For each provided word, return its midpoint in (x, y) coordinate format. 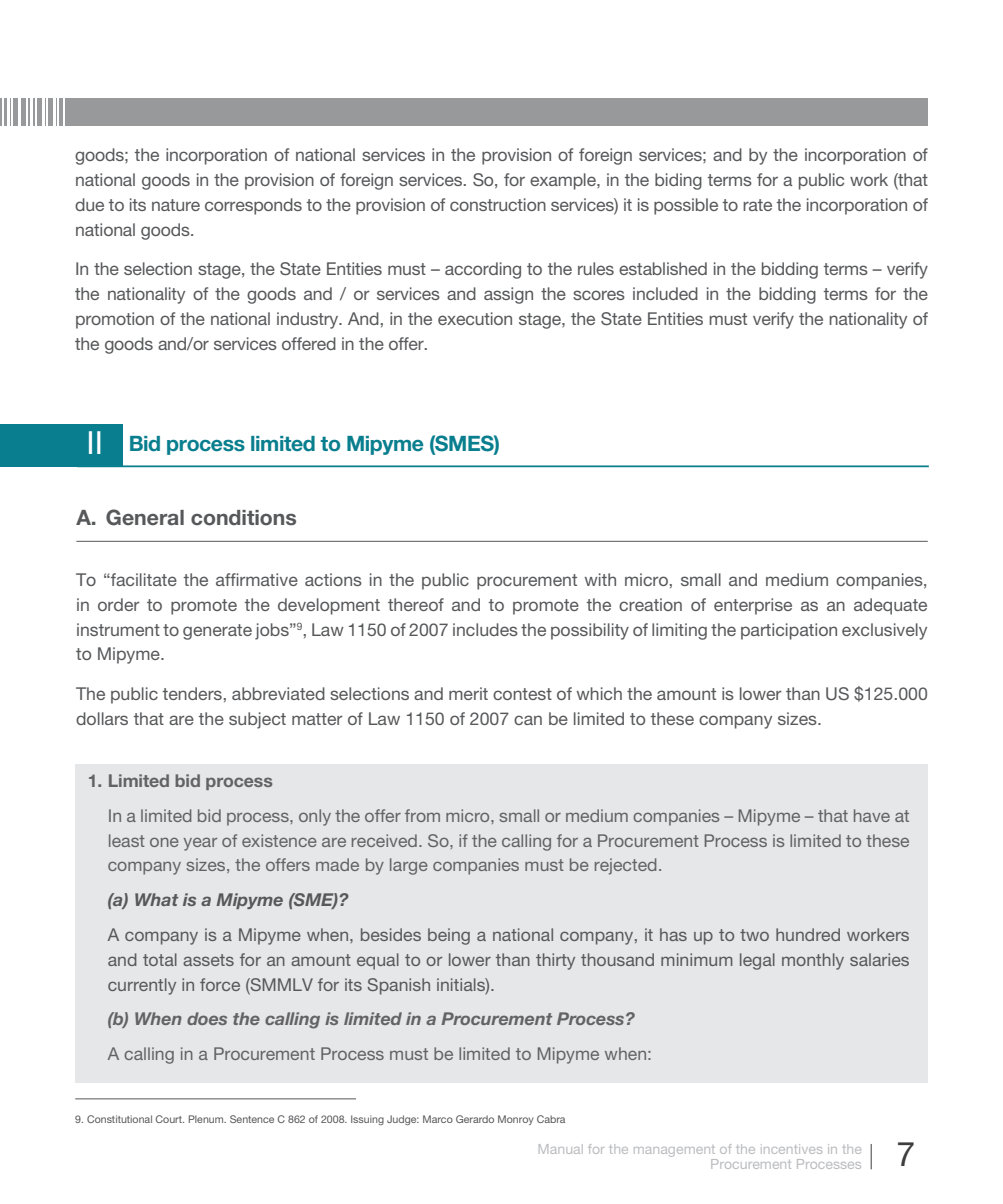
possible (686, 206)
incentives (791, 1149)
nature (176, 205)
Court (170, 1119)
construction (498, 204)
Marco (438, 1119)
